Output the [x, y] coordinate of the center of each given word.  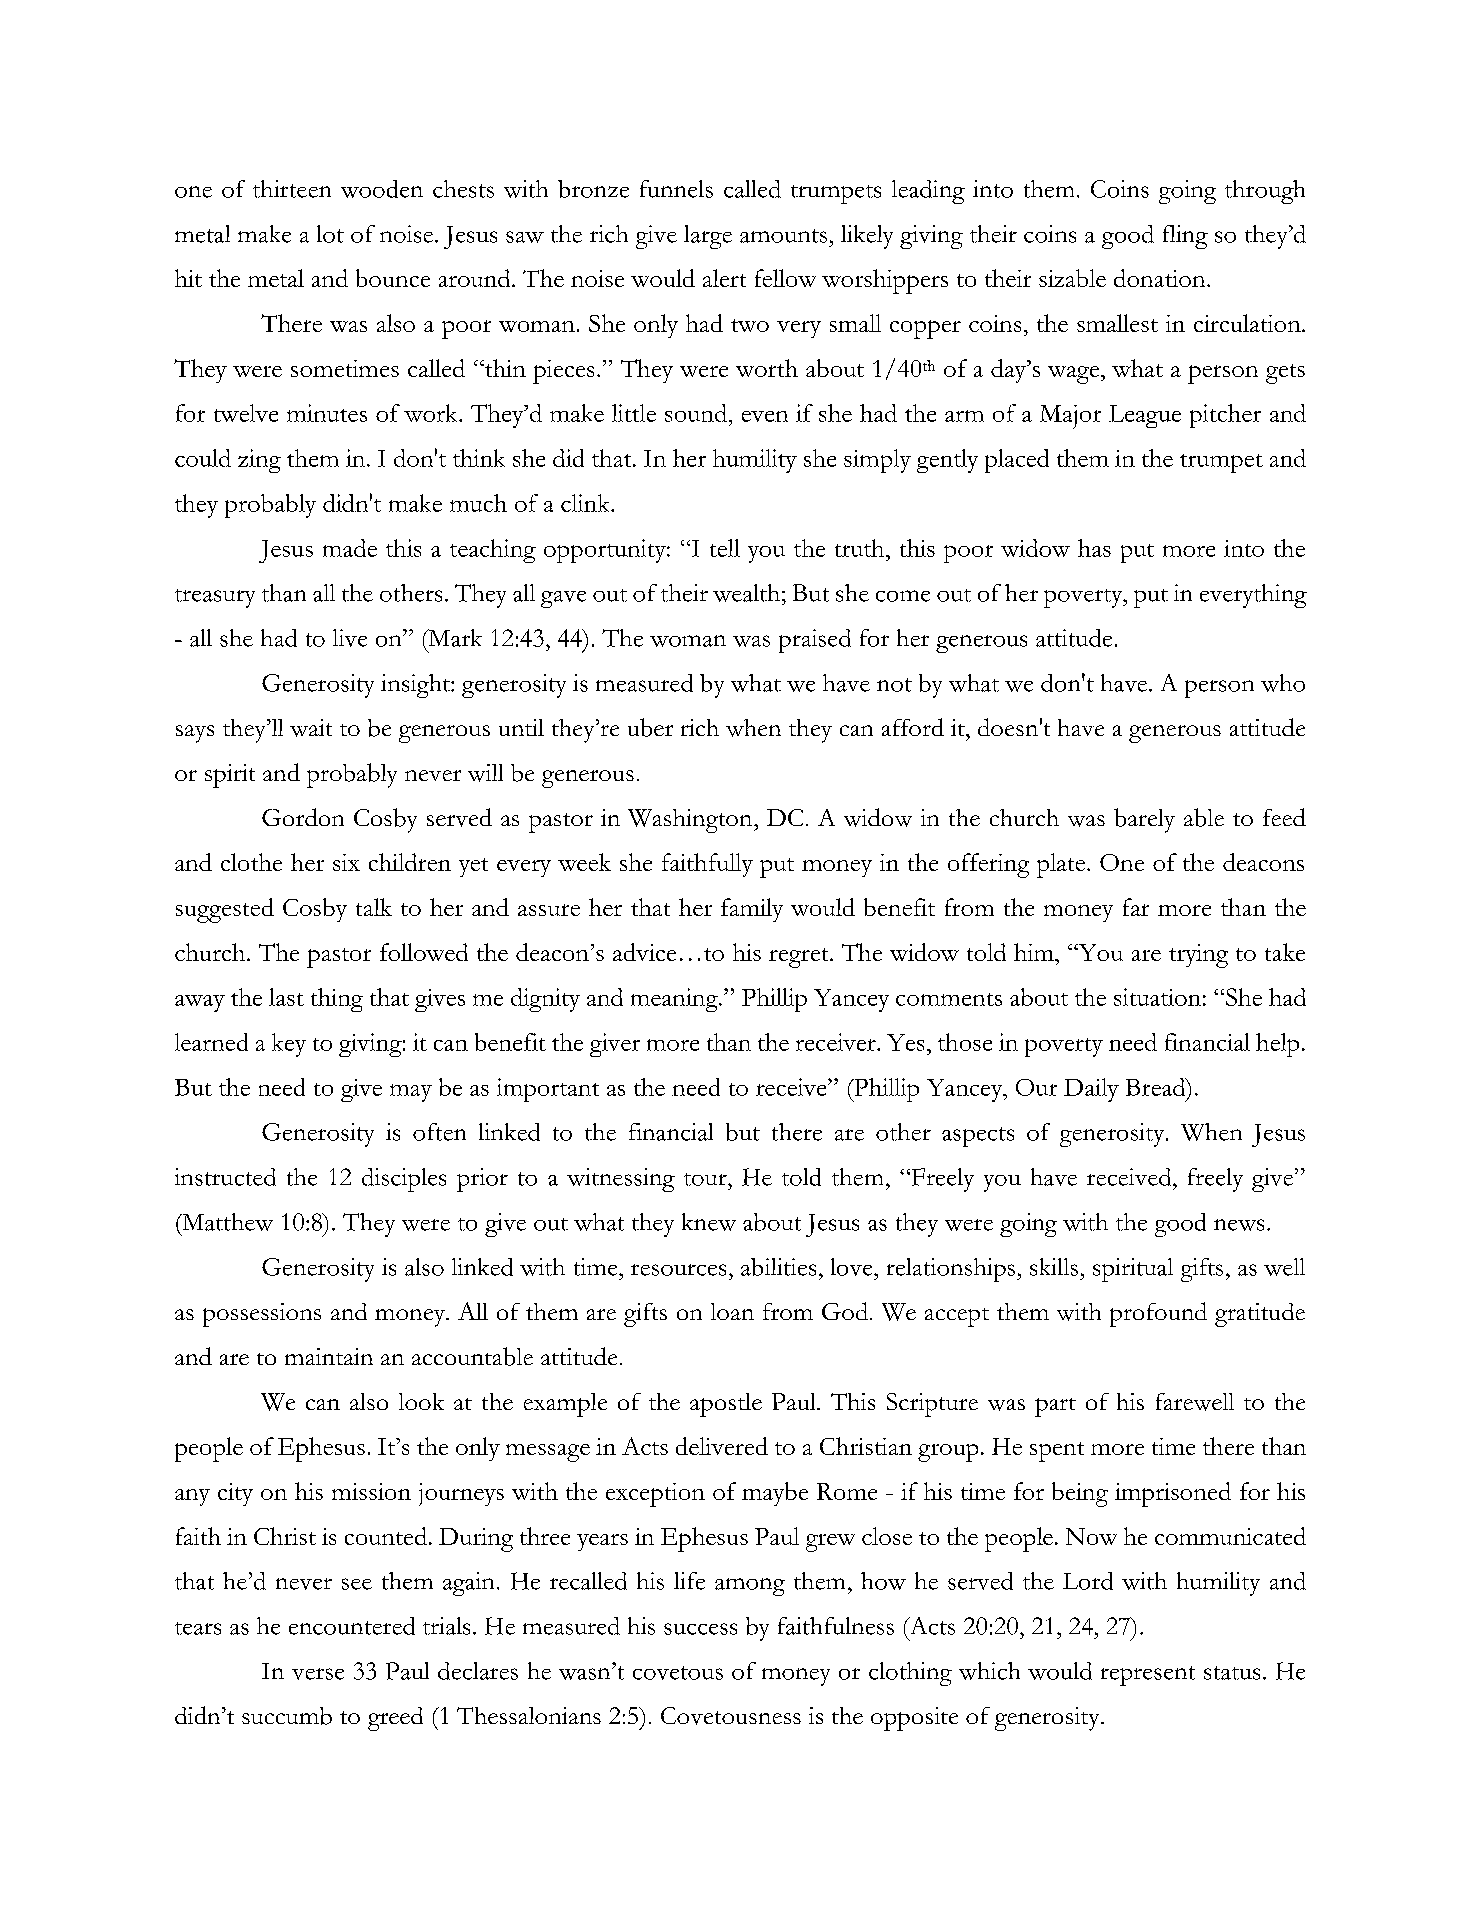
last [286, 997]
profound [1158, 1314]
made [350, 548]
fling [1185, 237]
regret [800, 958]
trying [1198, 956]
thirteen [292, 189]
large [708, 237]
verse [318, 1674]
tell [725, 548]
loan [732, 1311]
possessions [262, 1315]
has [1094, 548]
